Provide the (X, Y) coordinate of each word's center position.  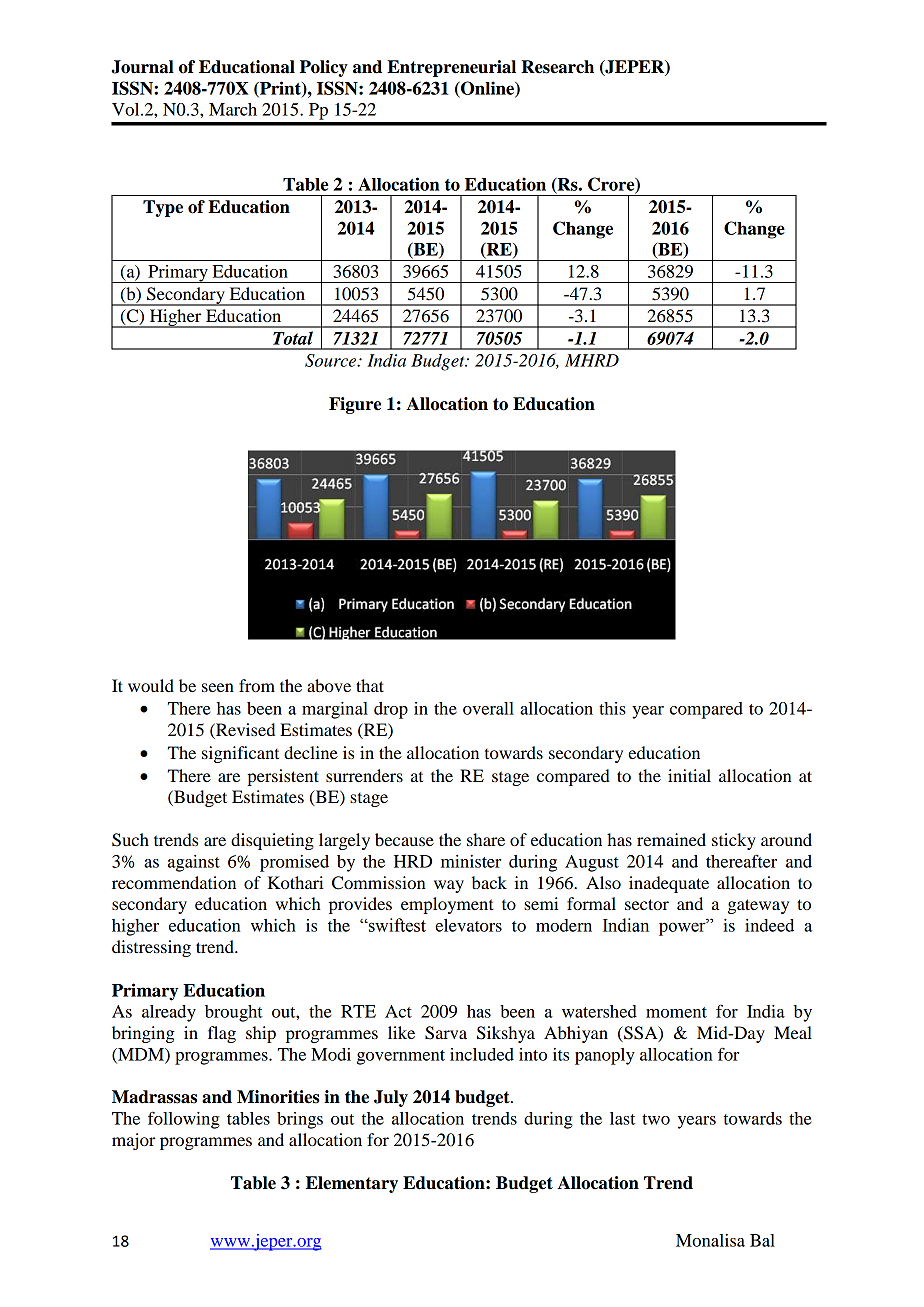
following (184, 1120)
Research (557, 67)
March (233, 109)
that (370, 685)
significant (240, 754)
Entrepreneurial (451, 68)
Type (163, 208)
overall (488, 708)
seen (218, 687)
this (612, 708)
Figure (355, 405)
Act (398, 1011)
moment (676, 1012)
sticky (734, 841)
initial (689, 775)
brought (234, 1013)
